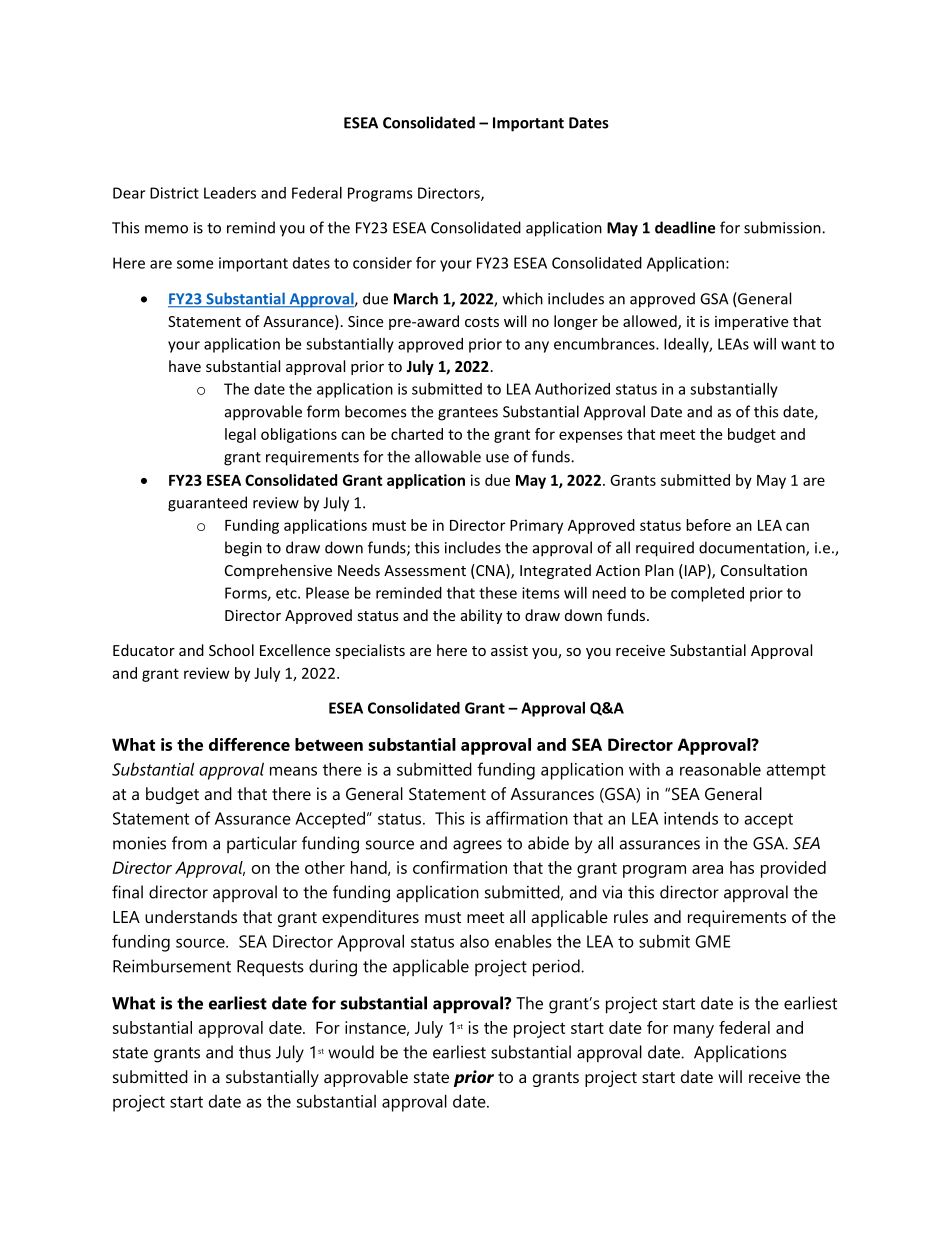  What do you see at coordinates (685, 227) in the screenshot?
I see `deadline` at bounding box center [685, 227].
